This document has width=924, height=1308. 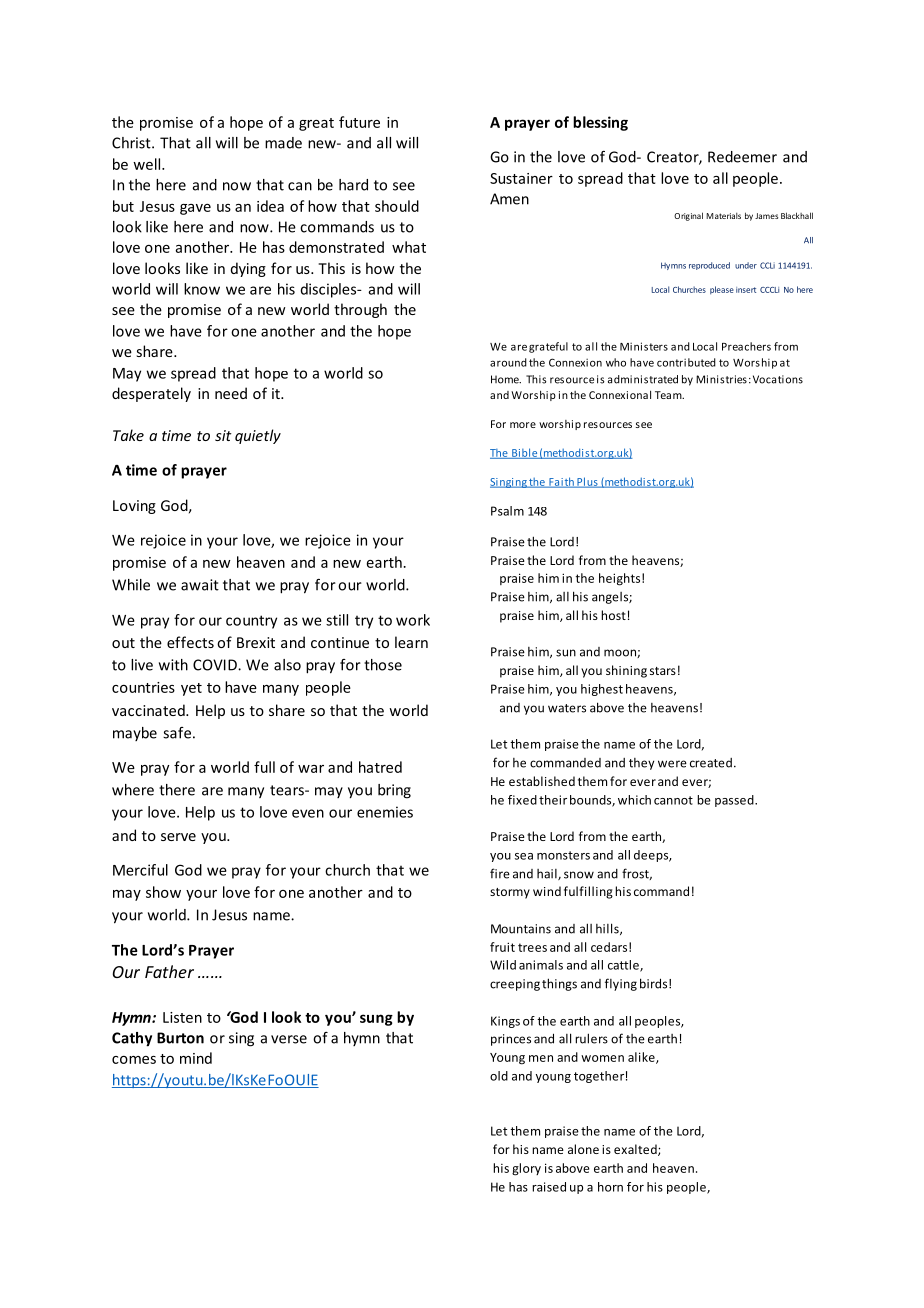 What do you see at coordinates (223, 435) in the document?
I see `sit` at bounding box center [223, 435].
